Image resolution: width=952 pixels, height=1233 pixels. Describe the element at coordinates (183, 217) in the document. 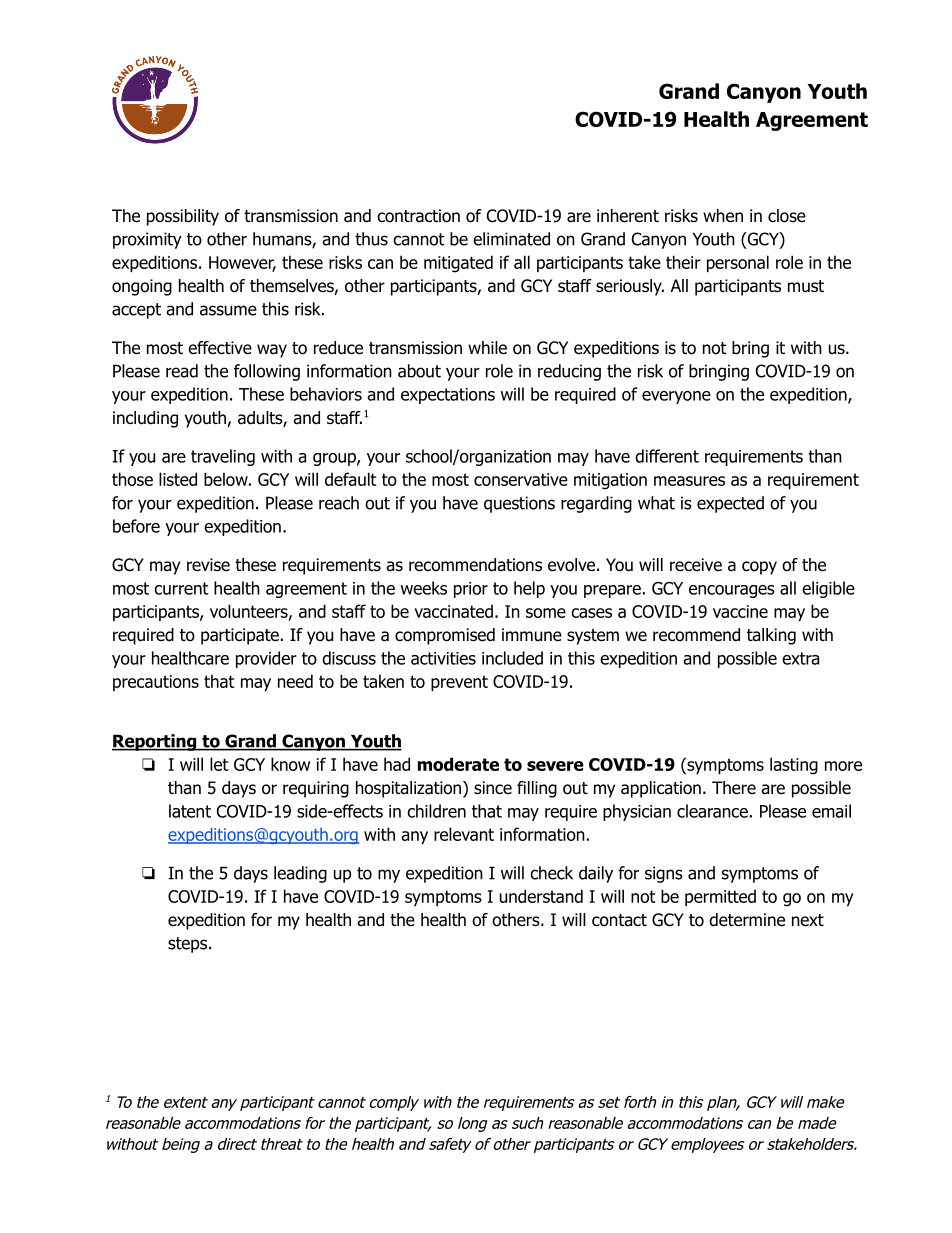

I see `possibility` at that location.
